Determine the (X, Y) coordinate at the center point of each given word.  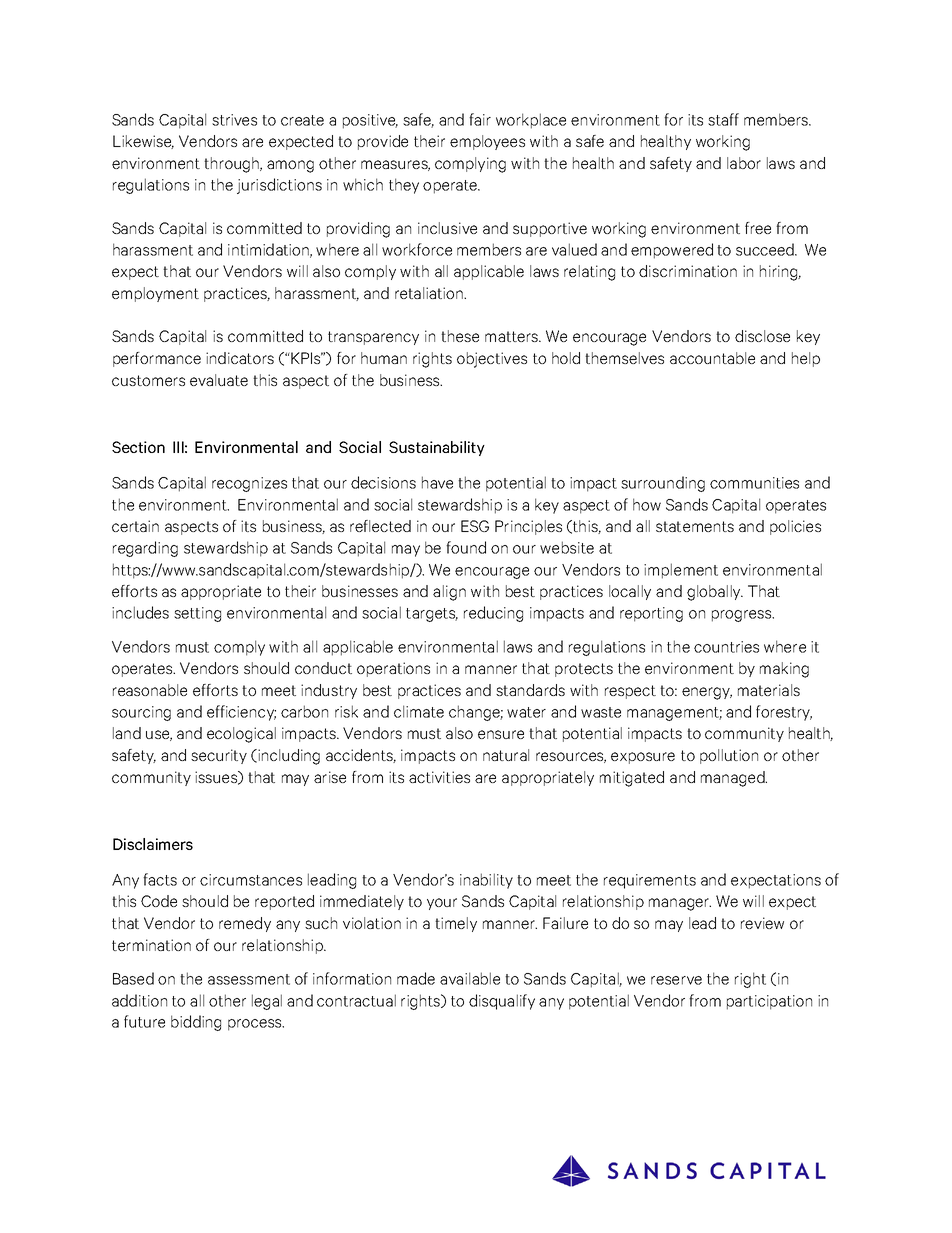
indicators (240, 358)
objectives (492, 360)
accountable (712, 358)
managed (734, 779)
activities (439, 777)
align (449, 593)
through (233, 165)
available (470, 978)
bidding (196, 1023)
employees (487, 142)
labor (744, 163)
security (219, 756)
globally (715, 593)
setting (197, 614)
